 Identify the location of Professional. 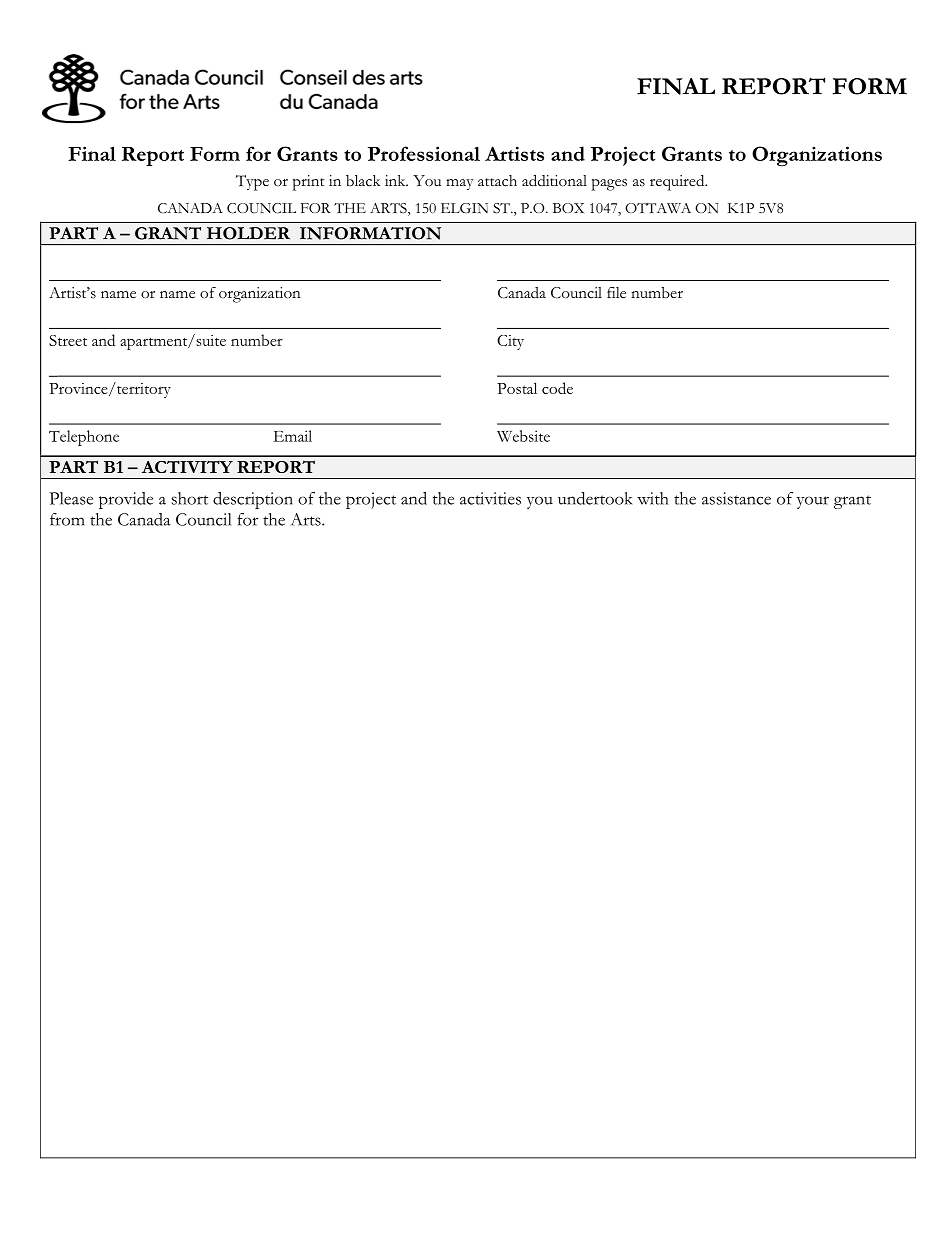
(424, 153).
